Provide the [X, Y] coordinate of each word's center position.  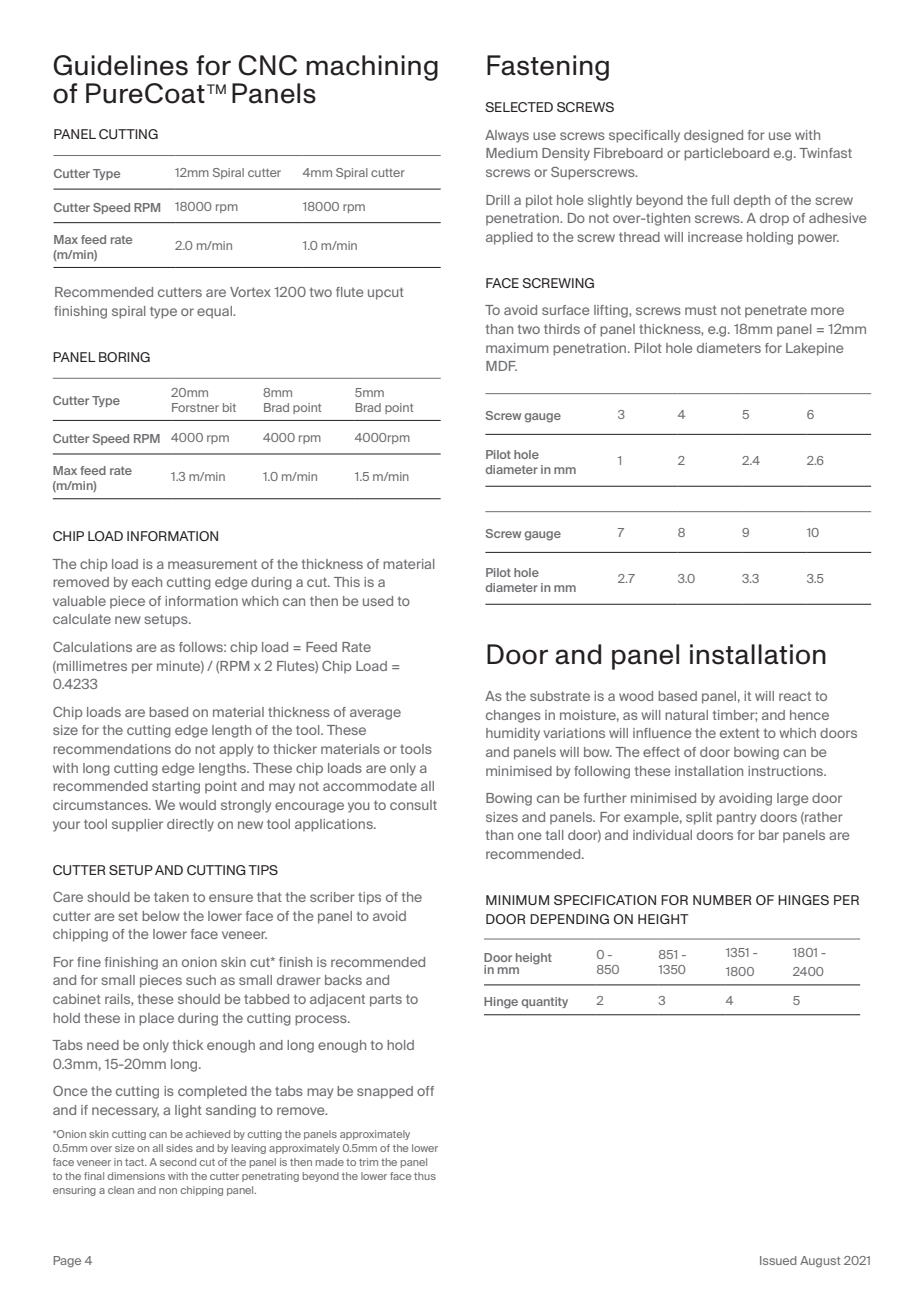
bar [769, 835]
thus [425, 1176]
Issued [778, 1260]
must [701, 310]
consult [413, 805]
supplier [137, 825]
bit [229, 407]
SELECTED [519, 107]
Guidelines [120, 65]
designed [713, 136]
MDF [501, 366]
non [168, 1191]
